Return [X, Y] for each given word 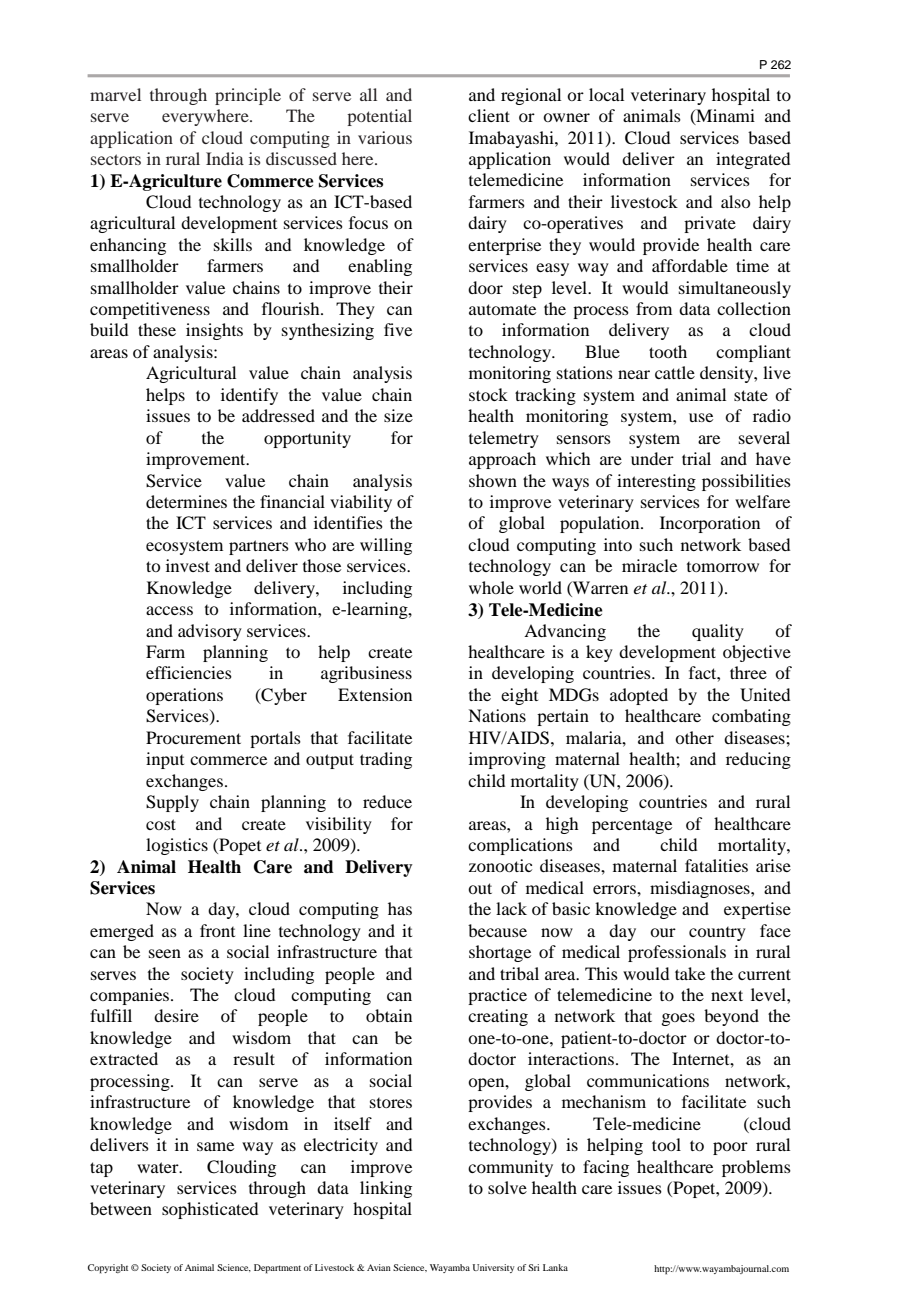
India [225, 158]
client [489, 115]
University [493, 1268]
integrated [753, 160]
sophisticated [210, 1210]
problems [756, 1168]
